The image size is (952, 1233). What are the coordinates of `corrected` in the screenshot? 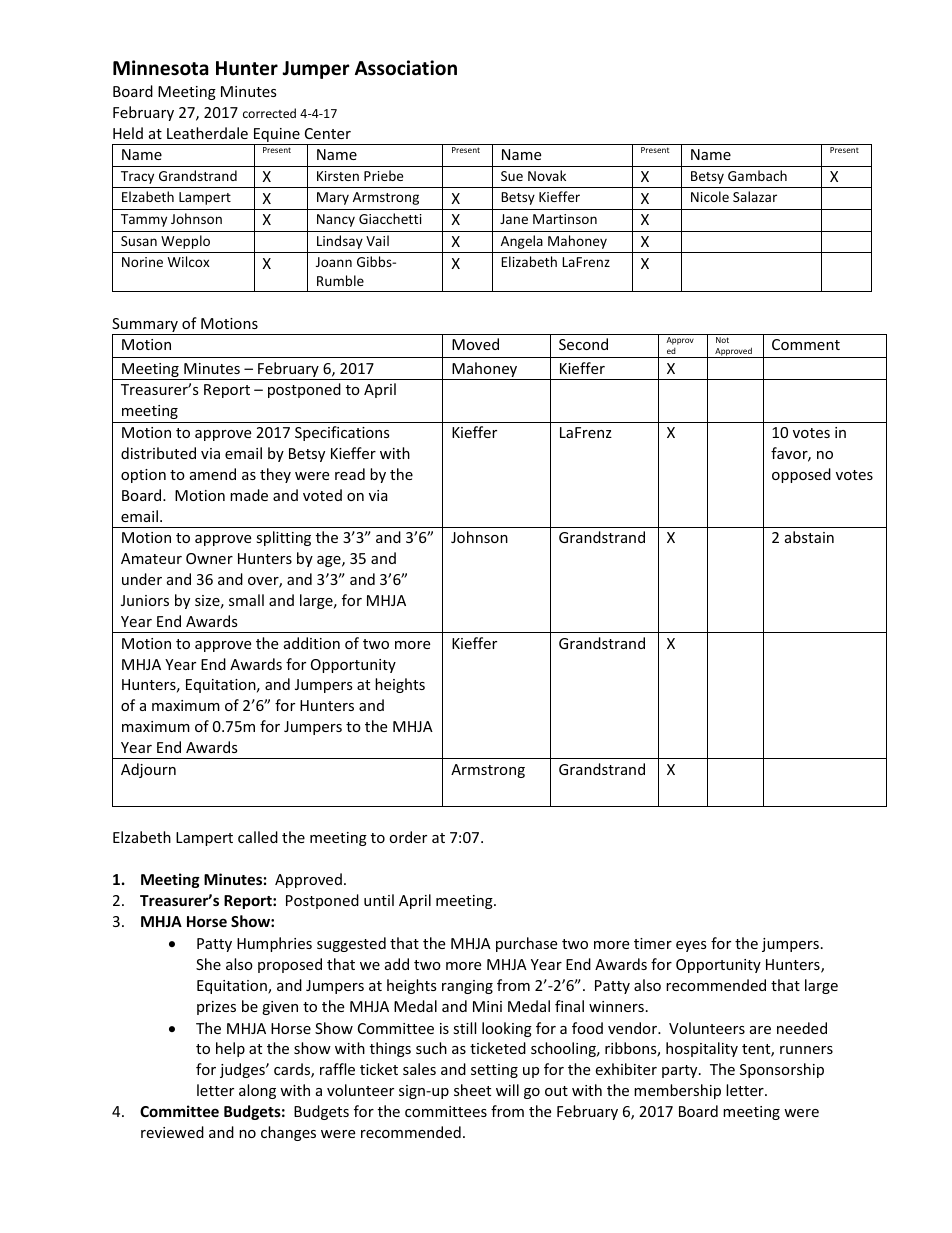 It's located at (269, 113).
